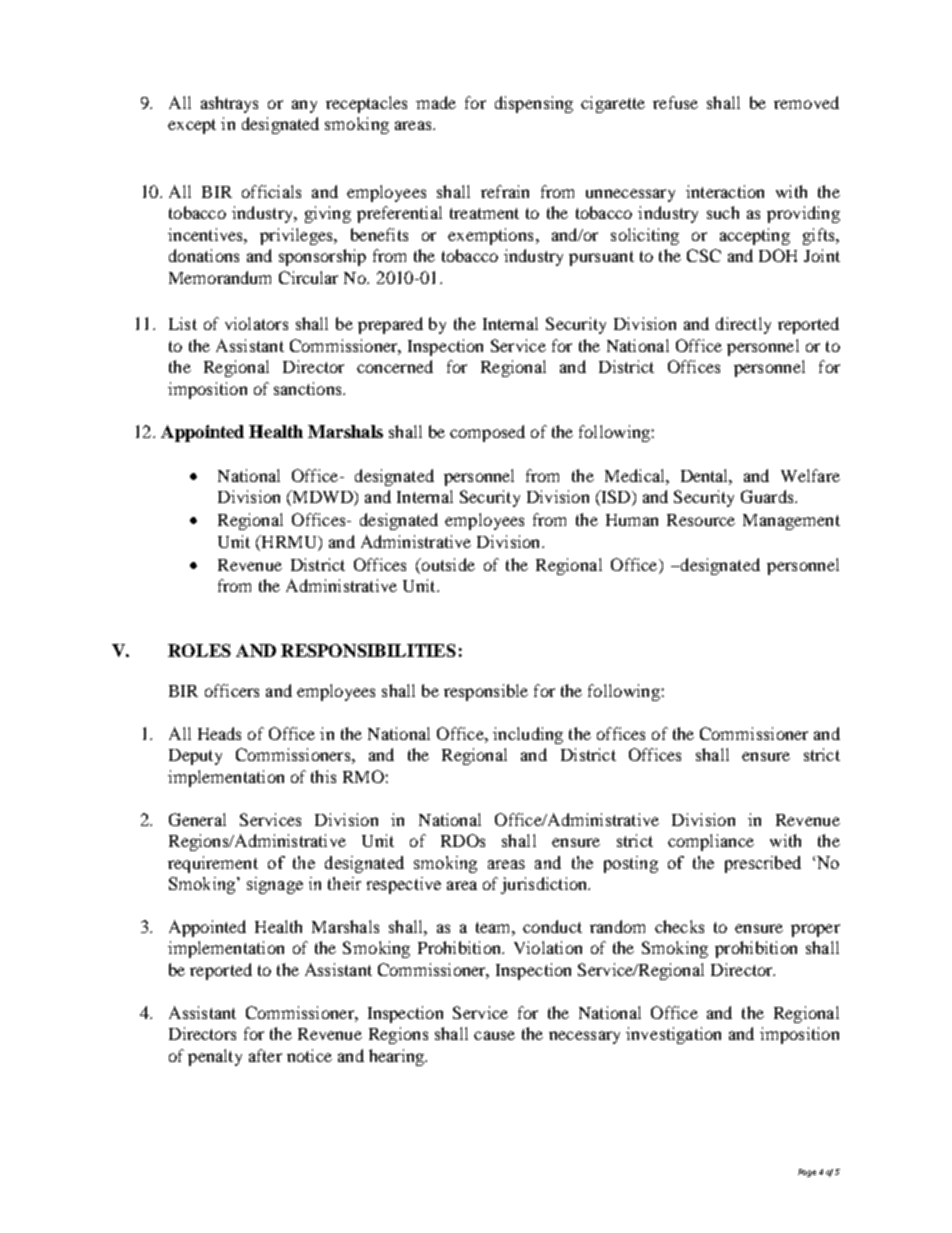 The image size is (952, 1233). I want to click on dispensing, so click(534, 104).
